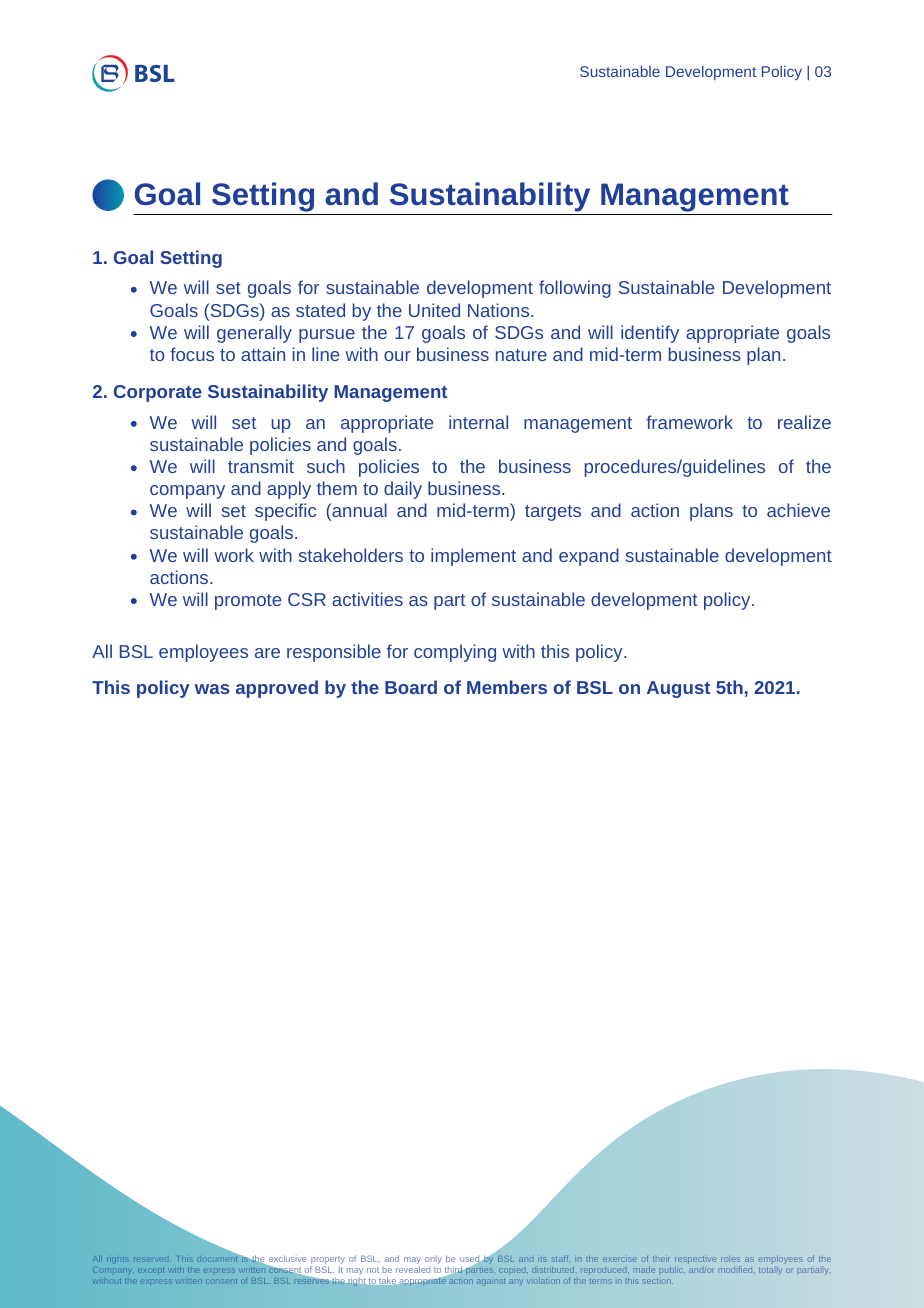 The width and height of the screenshot is (924, 1308). Describe the element at coordinates (254, 334) in the screenshot. I see `generally` at that location.
